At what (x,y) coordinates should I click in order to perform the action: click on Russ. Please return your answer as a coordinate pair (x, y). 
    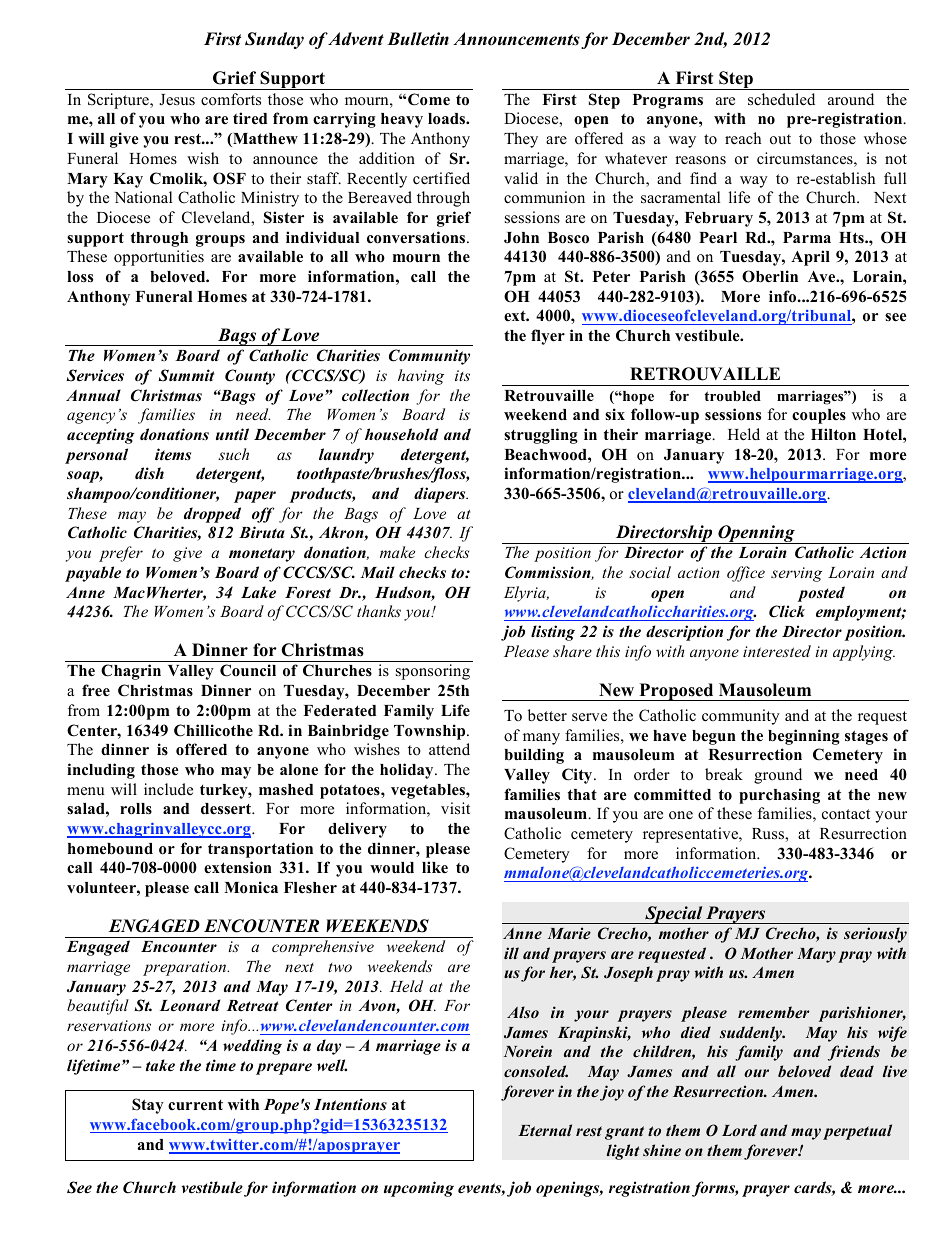
    Looking at the image, I should click on (769, 834).
